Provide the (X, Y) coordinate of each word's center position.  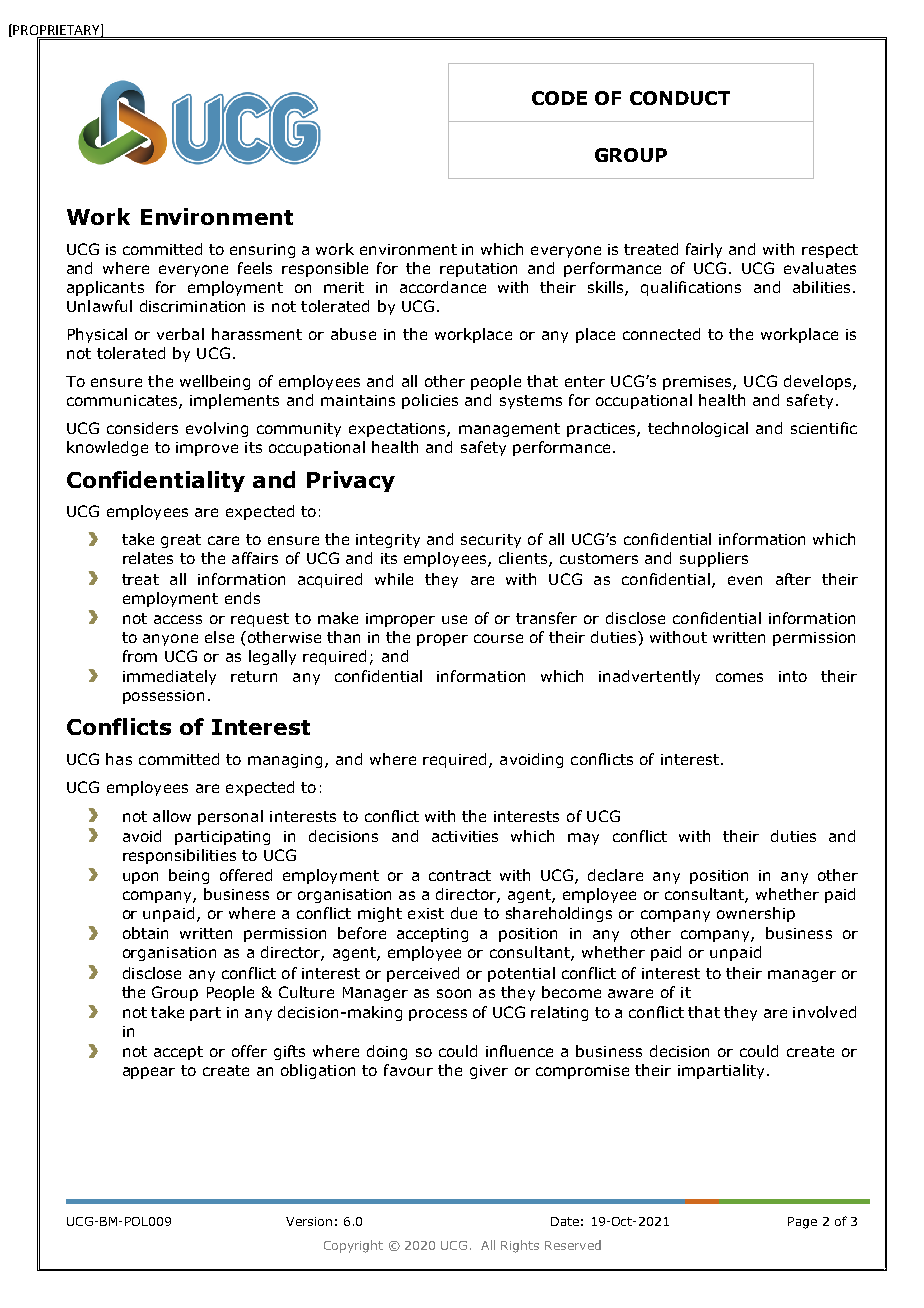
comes (739, 677)
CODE (559, 98)
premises (698, 383)
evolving (217, 429)
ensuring (262, 251)
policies (430, 401)
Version (309, 1221)
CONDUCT (680, 98)
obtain (145, 933)
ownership (756, 914)
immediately (169, 677)
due (464, 913)
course (498, 638)
